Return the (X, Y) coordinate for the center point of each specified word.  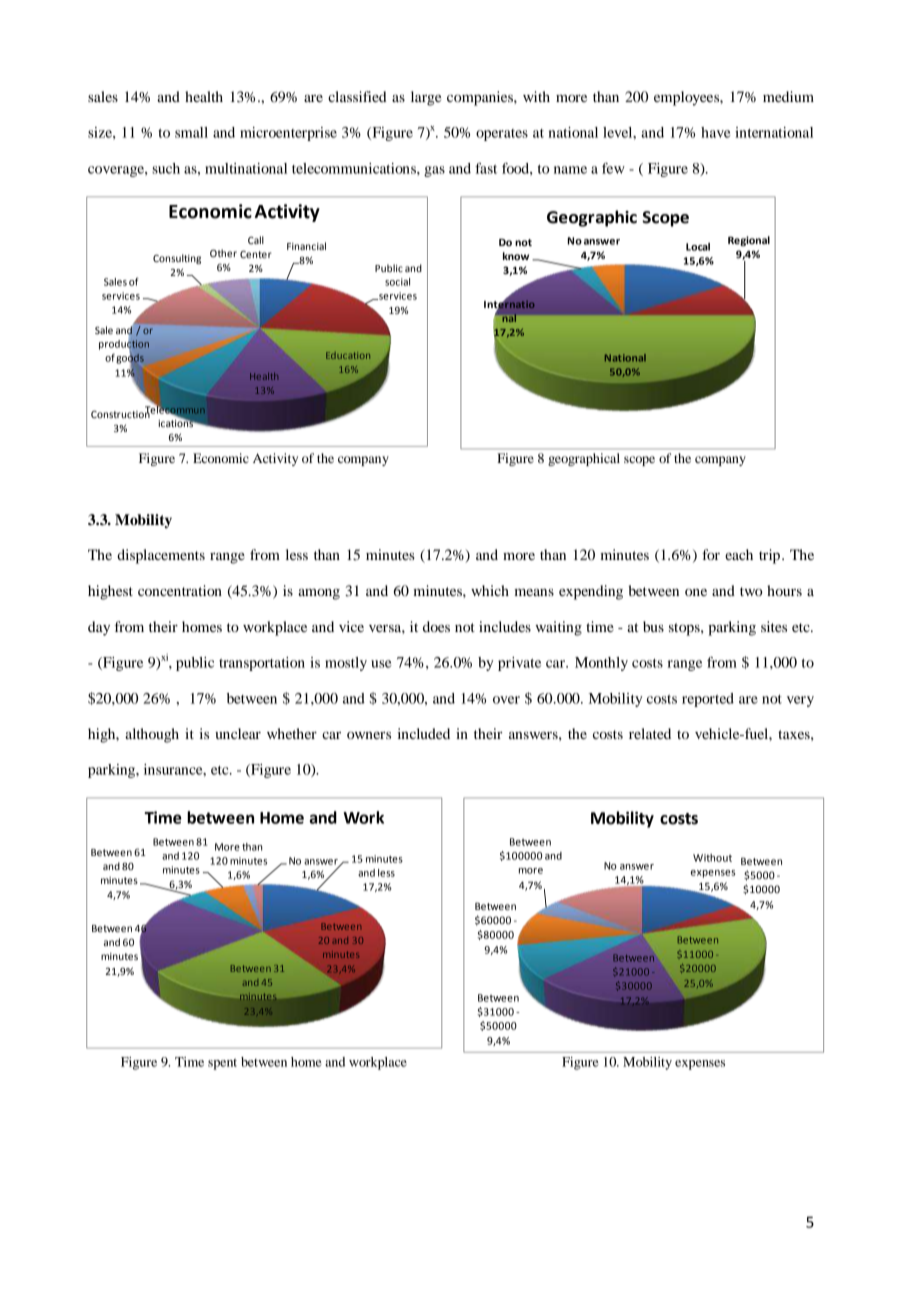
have (716, 132)
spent (222, 1064)
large (426, 98)
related (650, 733)
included (423, 733)
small (191, 132)
